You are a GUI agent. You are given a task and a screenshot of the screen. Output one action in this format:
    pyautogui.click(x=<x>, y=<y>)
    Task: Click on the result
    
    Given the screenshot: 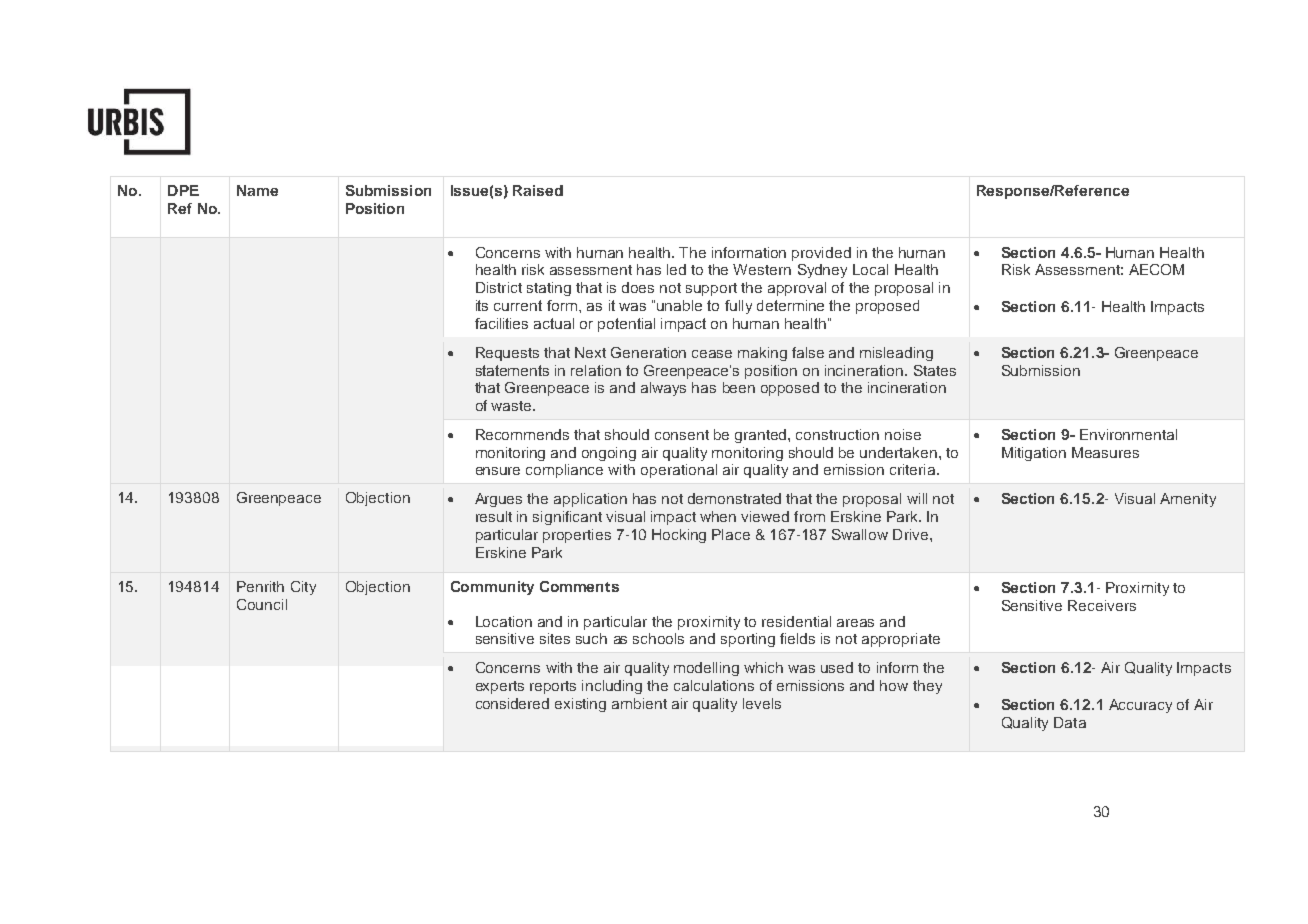 What is the action you would take?
    pyautogui.click(x=494, y=516)
